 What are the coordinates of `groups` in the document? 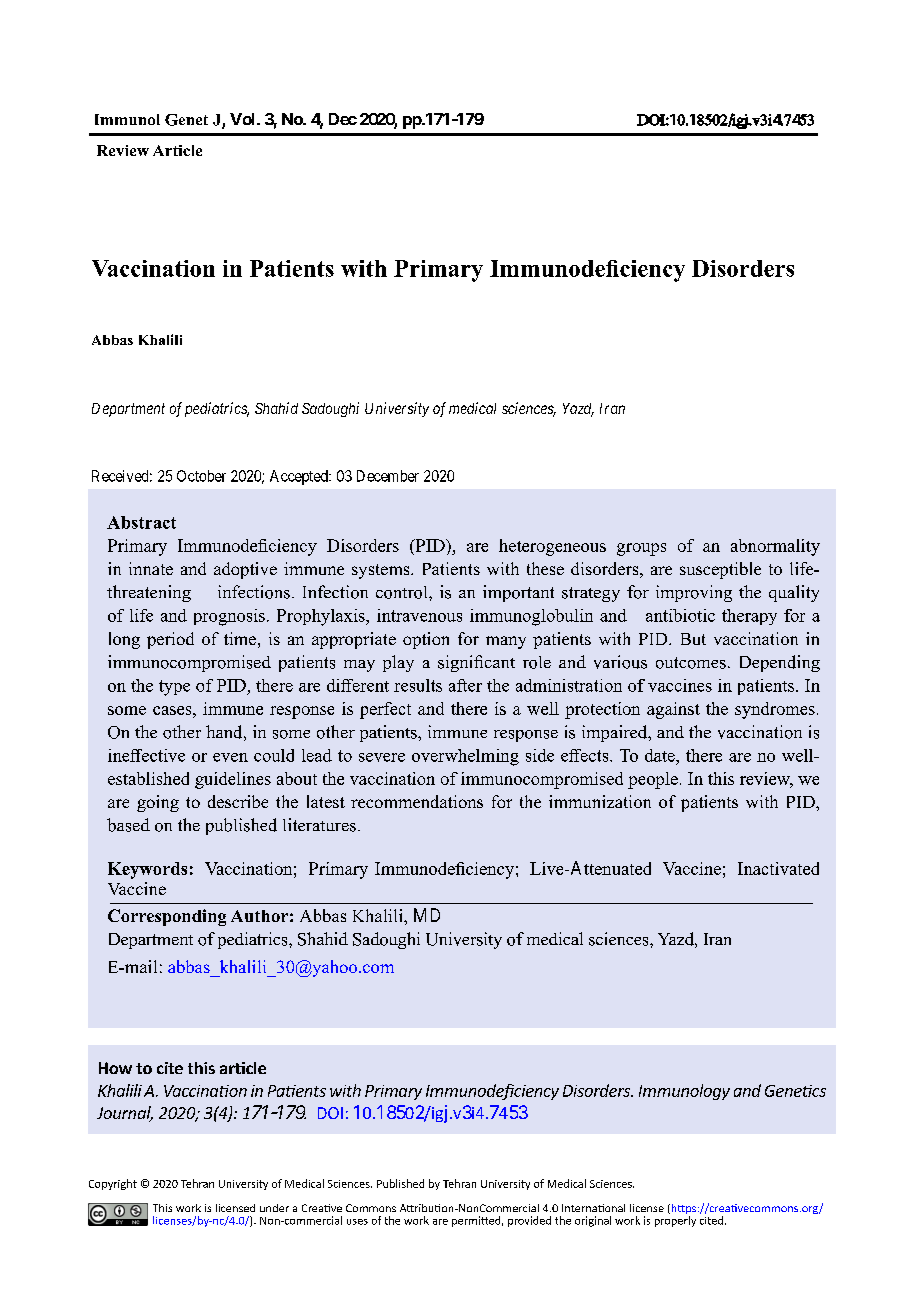 It's located at (641, 549).
